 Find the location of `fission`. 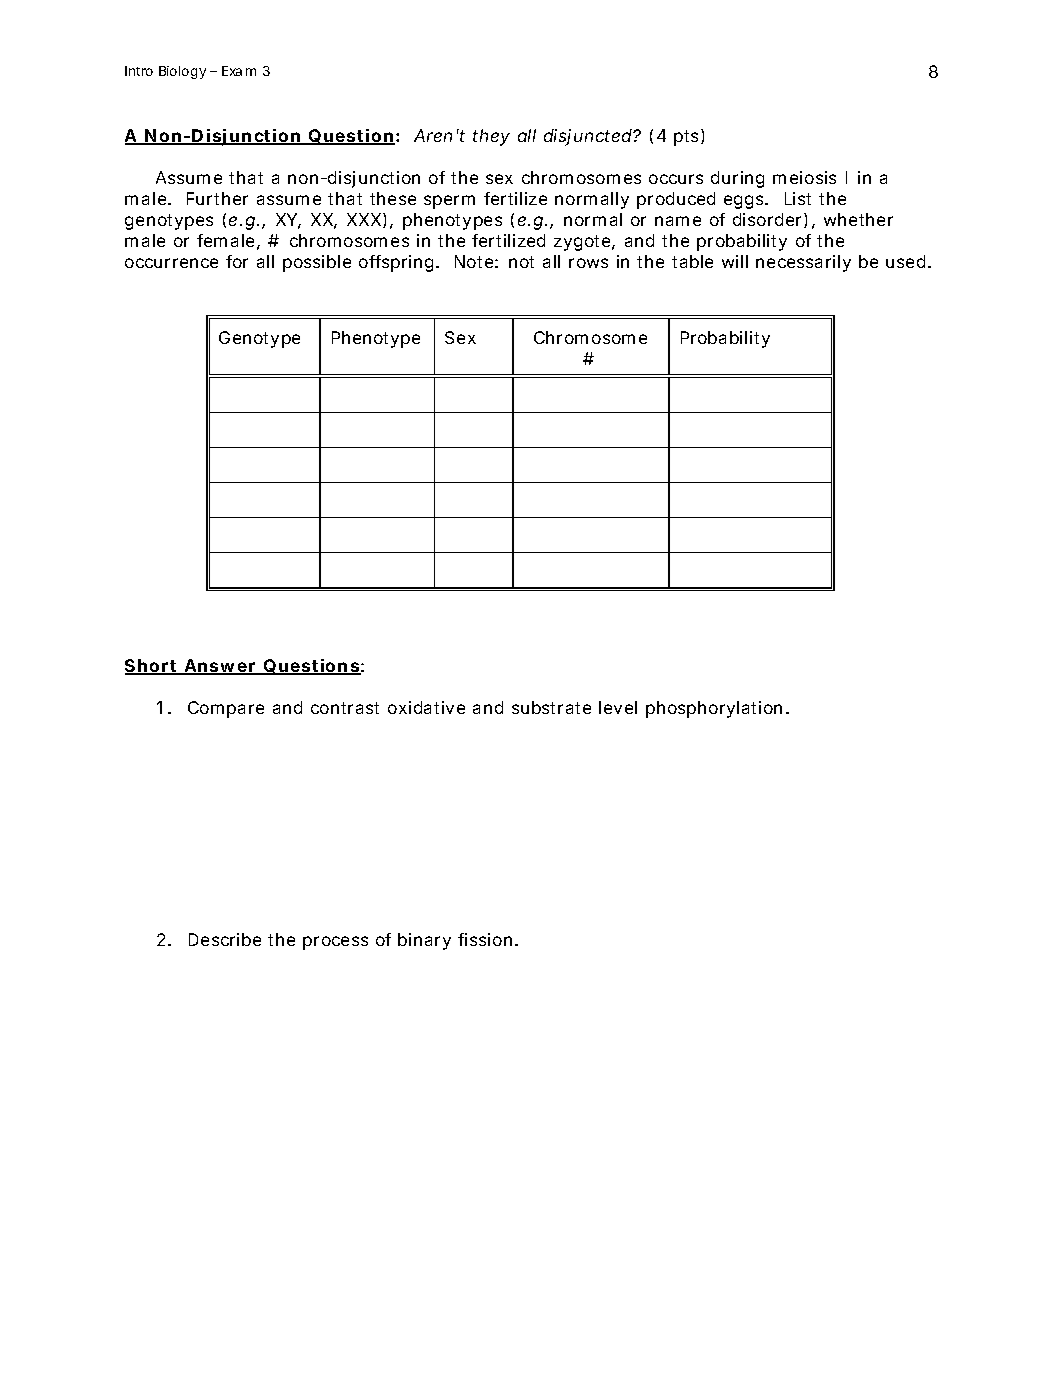

fission is located at coordinates (487, 939).
